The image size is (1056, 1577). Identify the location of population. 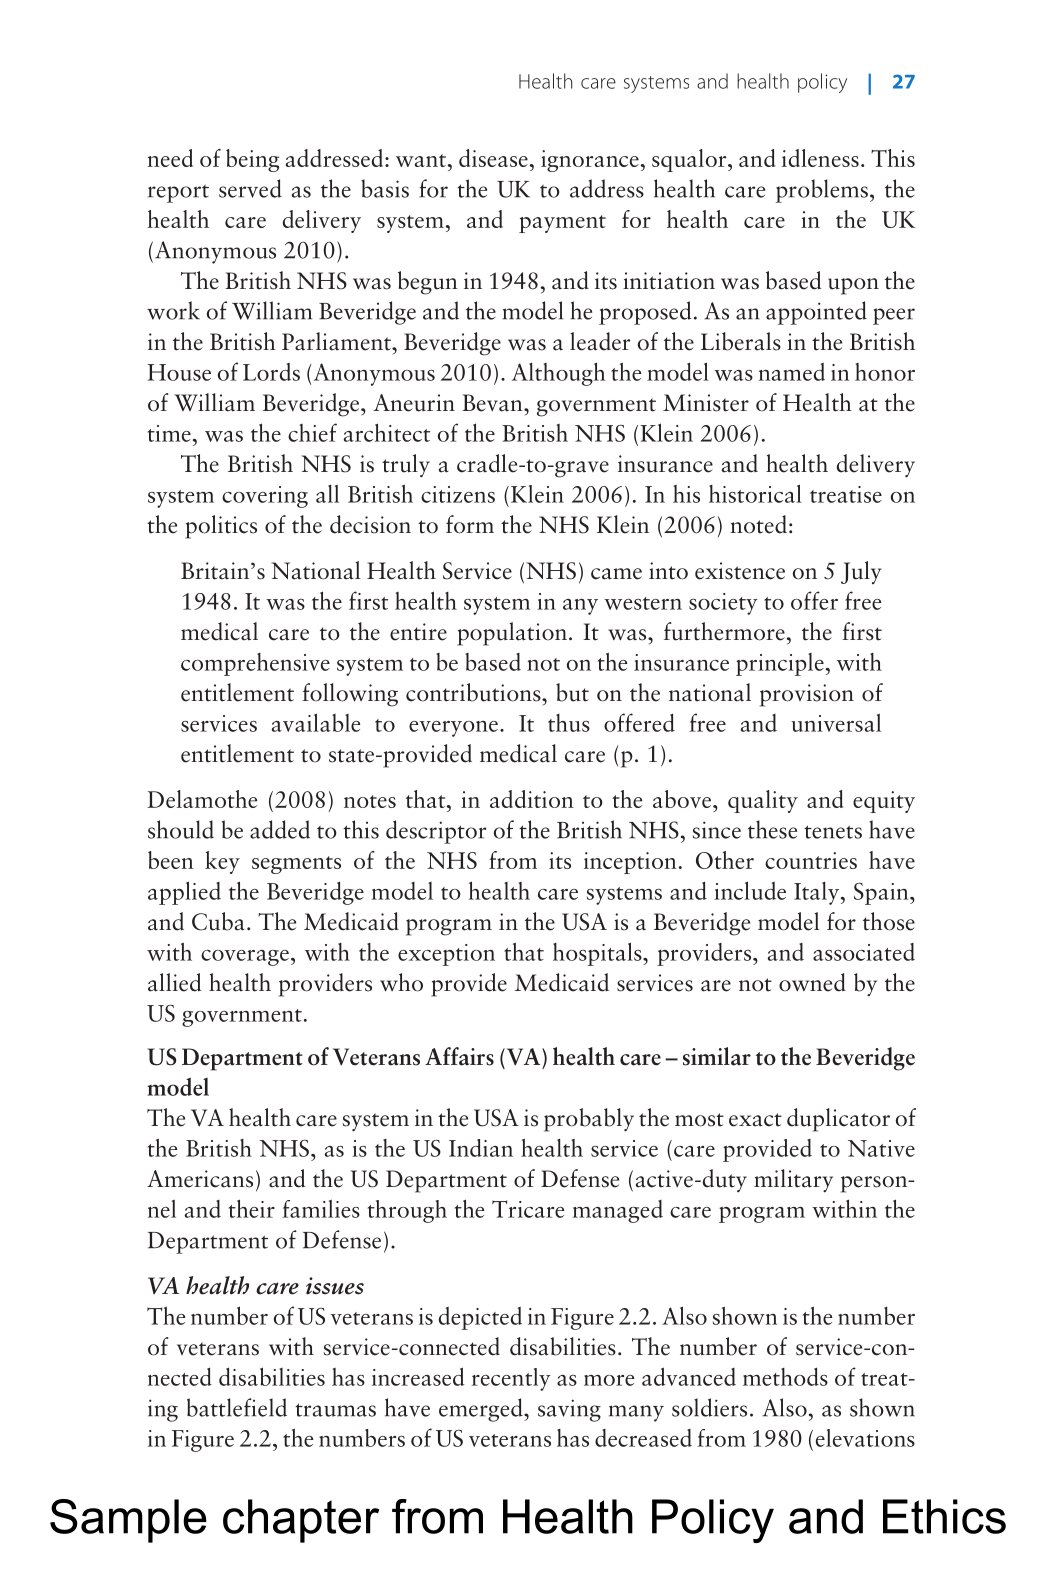
(512, 634).
